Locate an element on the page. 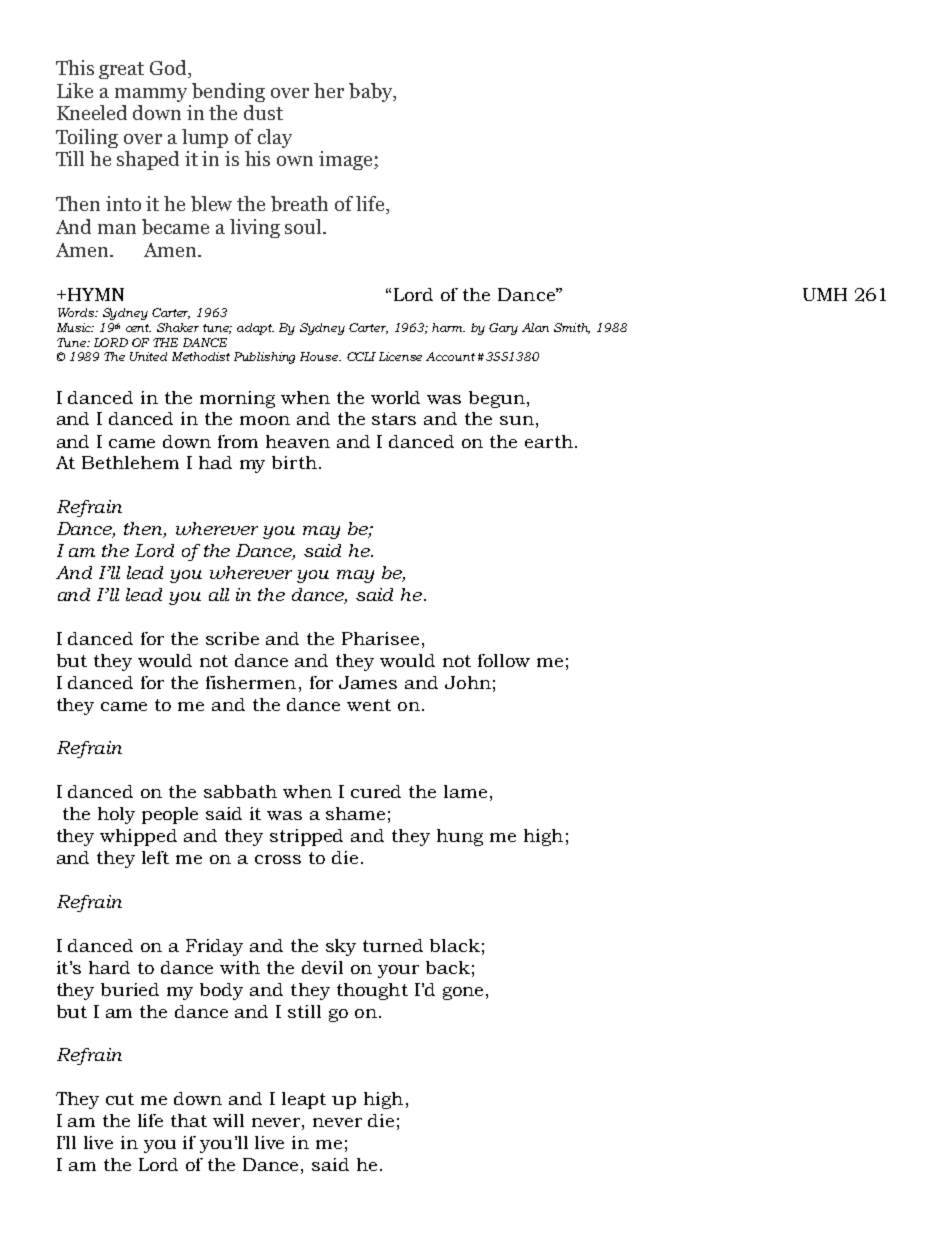  cut is located at coordinates (120, 1099).
